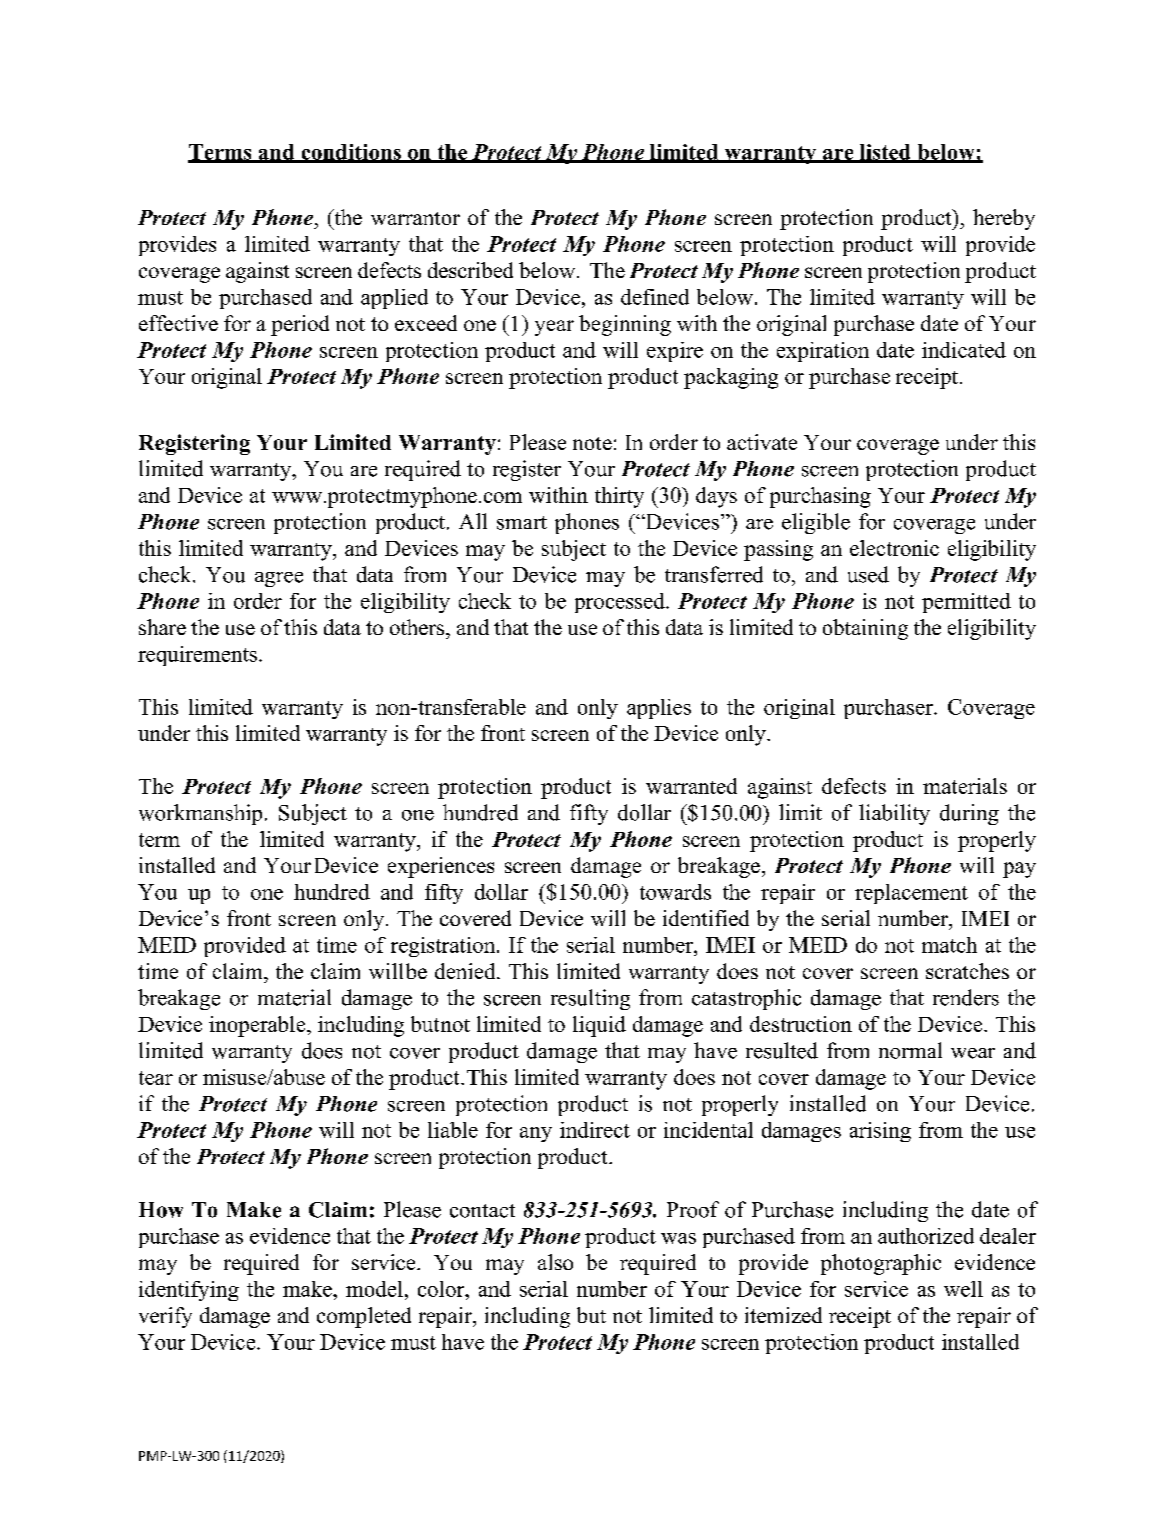  What do you see at coordinates (894, 814) in the screenshot?
I see `liability` at bounding box center [894, 814].
